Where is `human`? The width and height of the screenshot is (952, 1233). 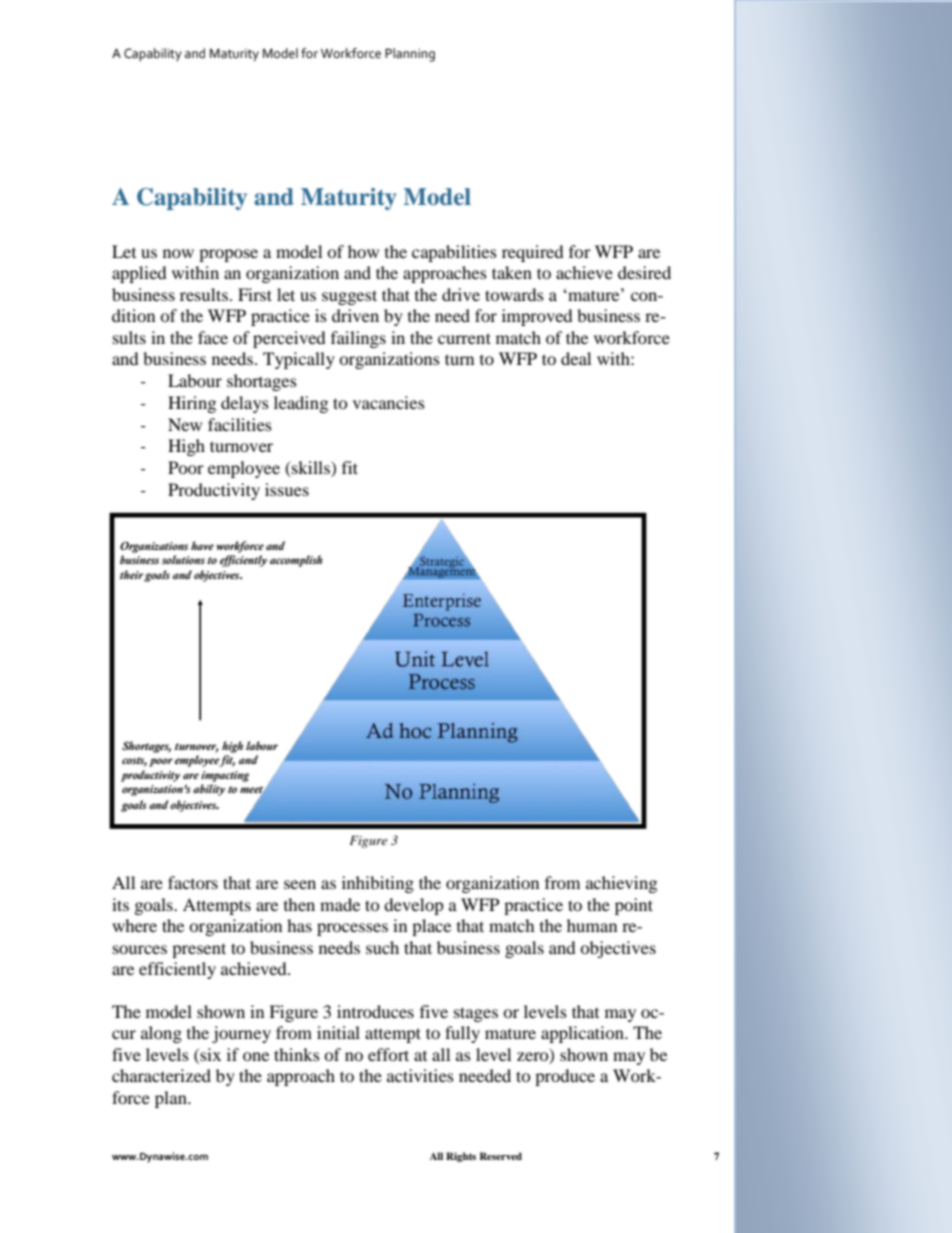
human is located at coordinates (592, 925).
